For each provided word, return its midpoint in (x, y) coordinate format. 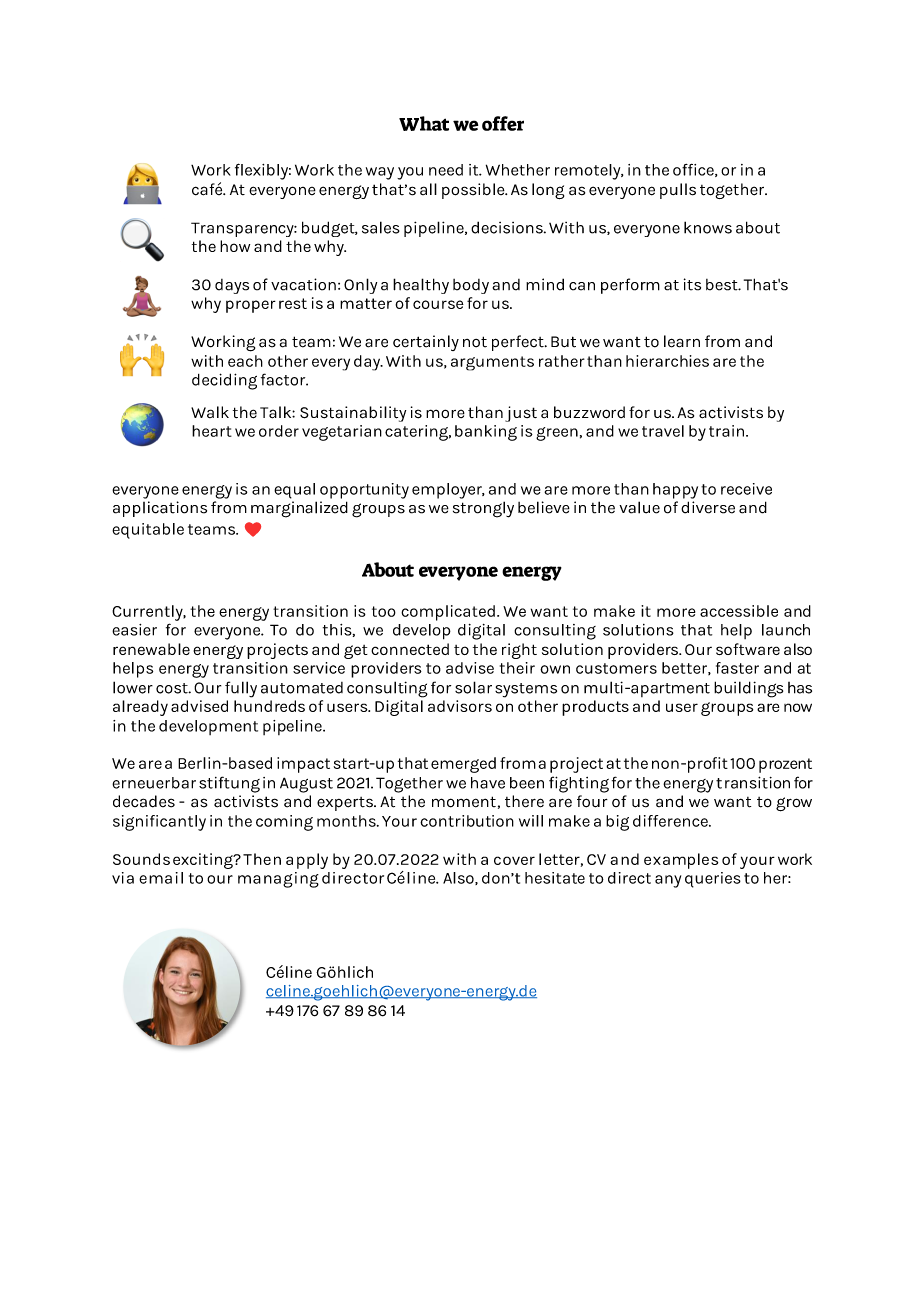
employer (448, 491)
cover (514, 860)
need (446, 170)
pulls (678, 191)
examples (681, 861)
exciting (204, 861)
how (235, 246)
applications (160, 509)
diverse (708, 507)
